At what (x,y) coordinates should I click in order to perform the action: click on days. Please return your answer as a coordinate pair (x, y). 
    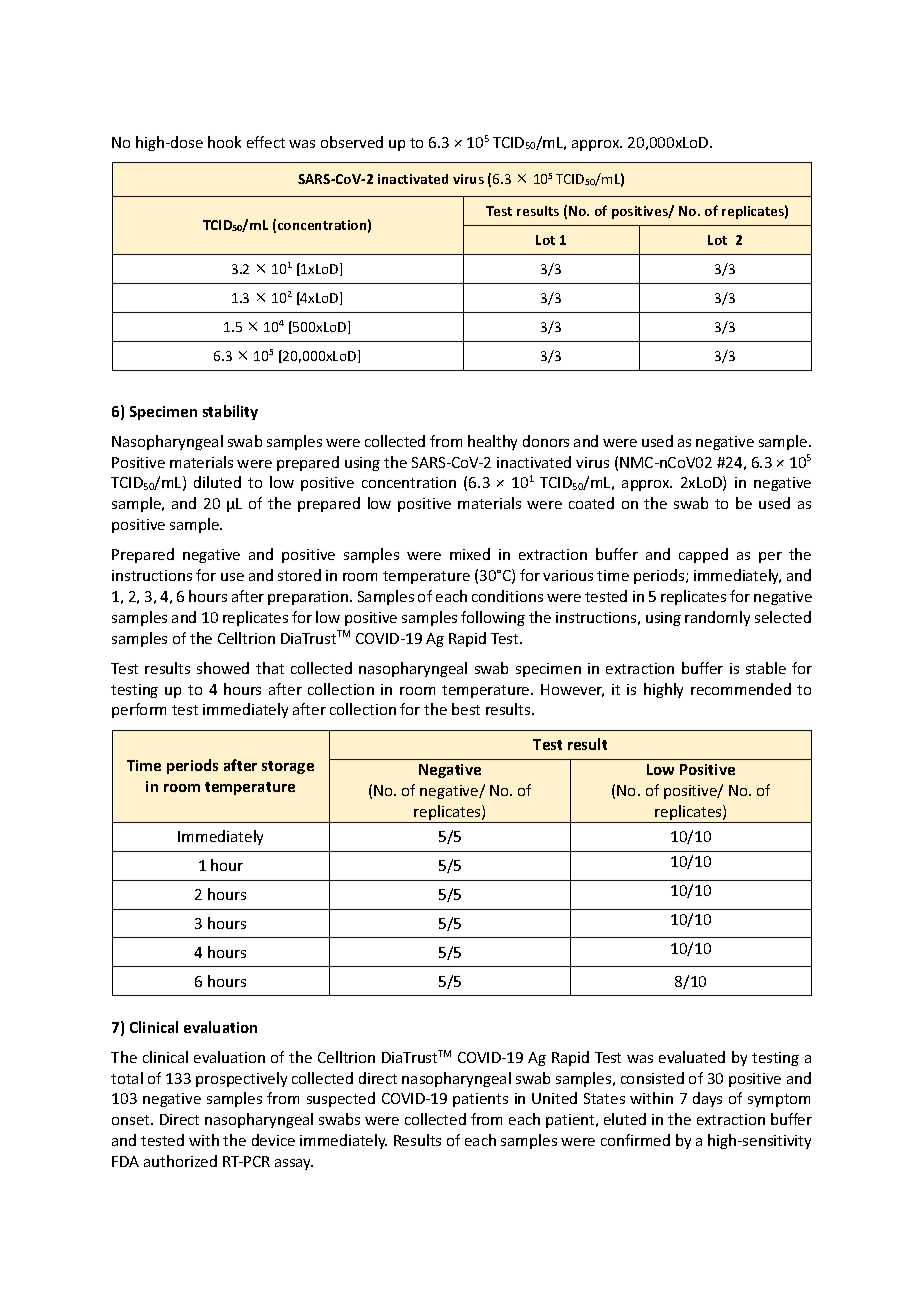
    Looking at the image, I should click on (707, 1099).
